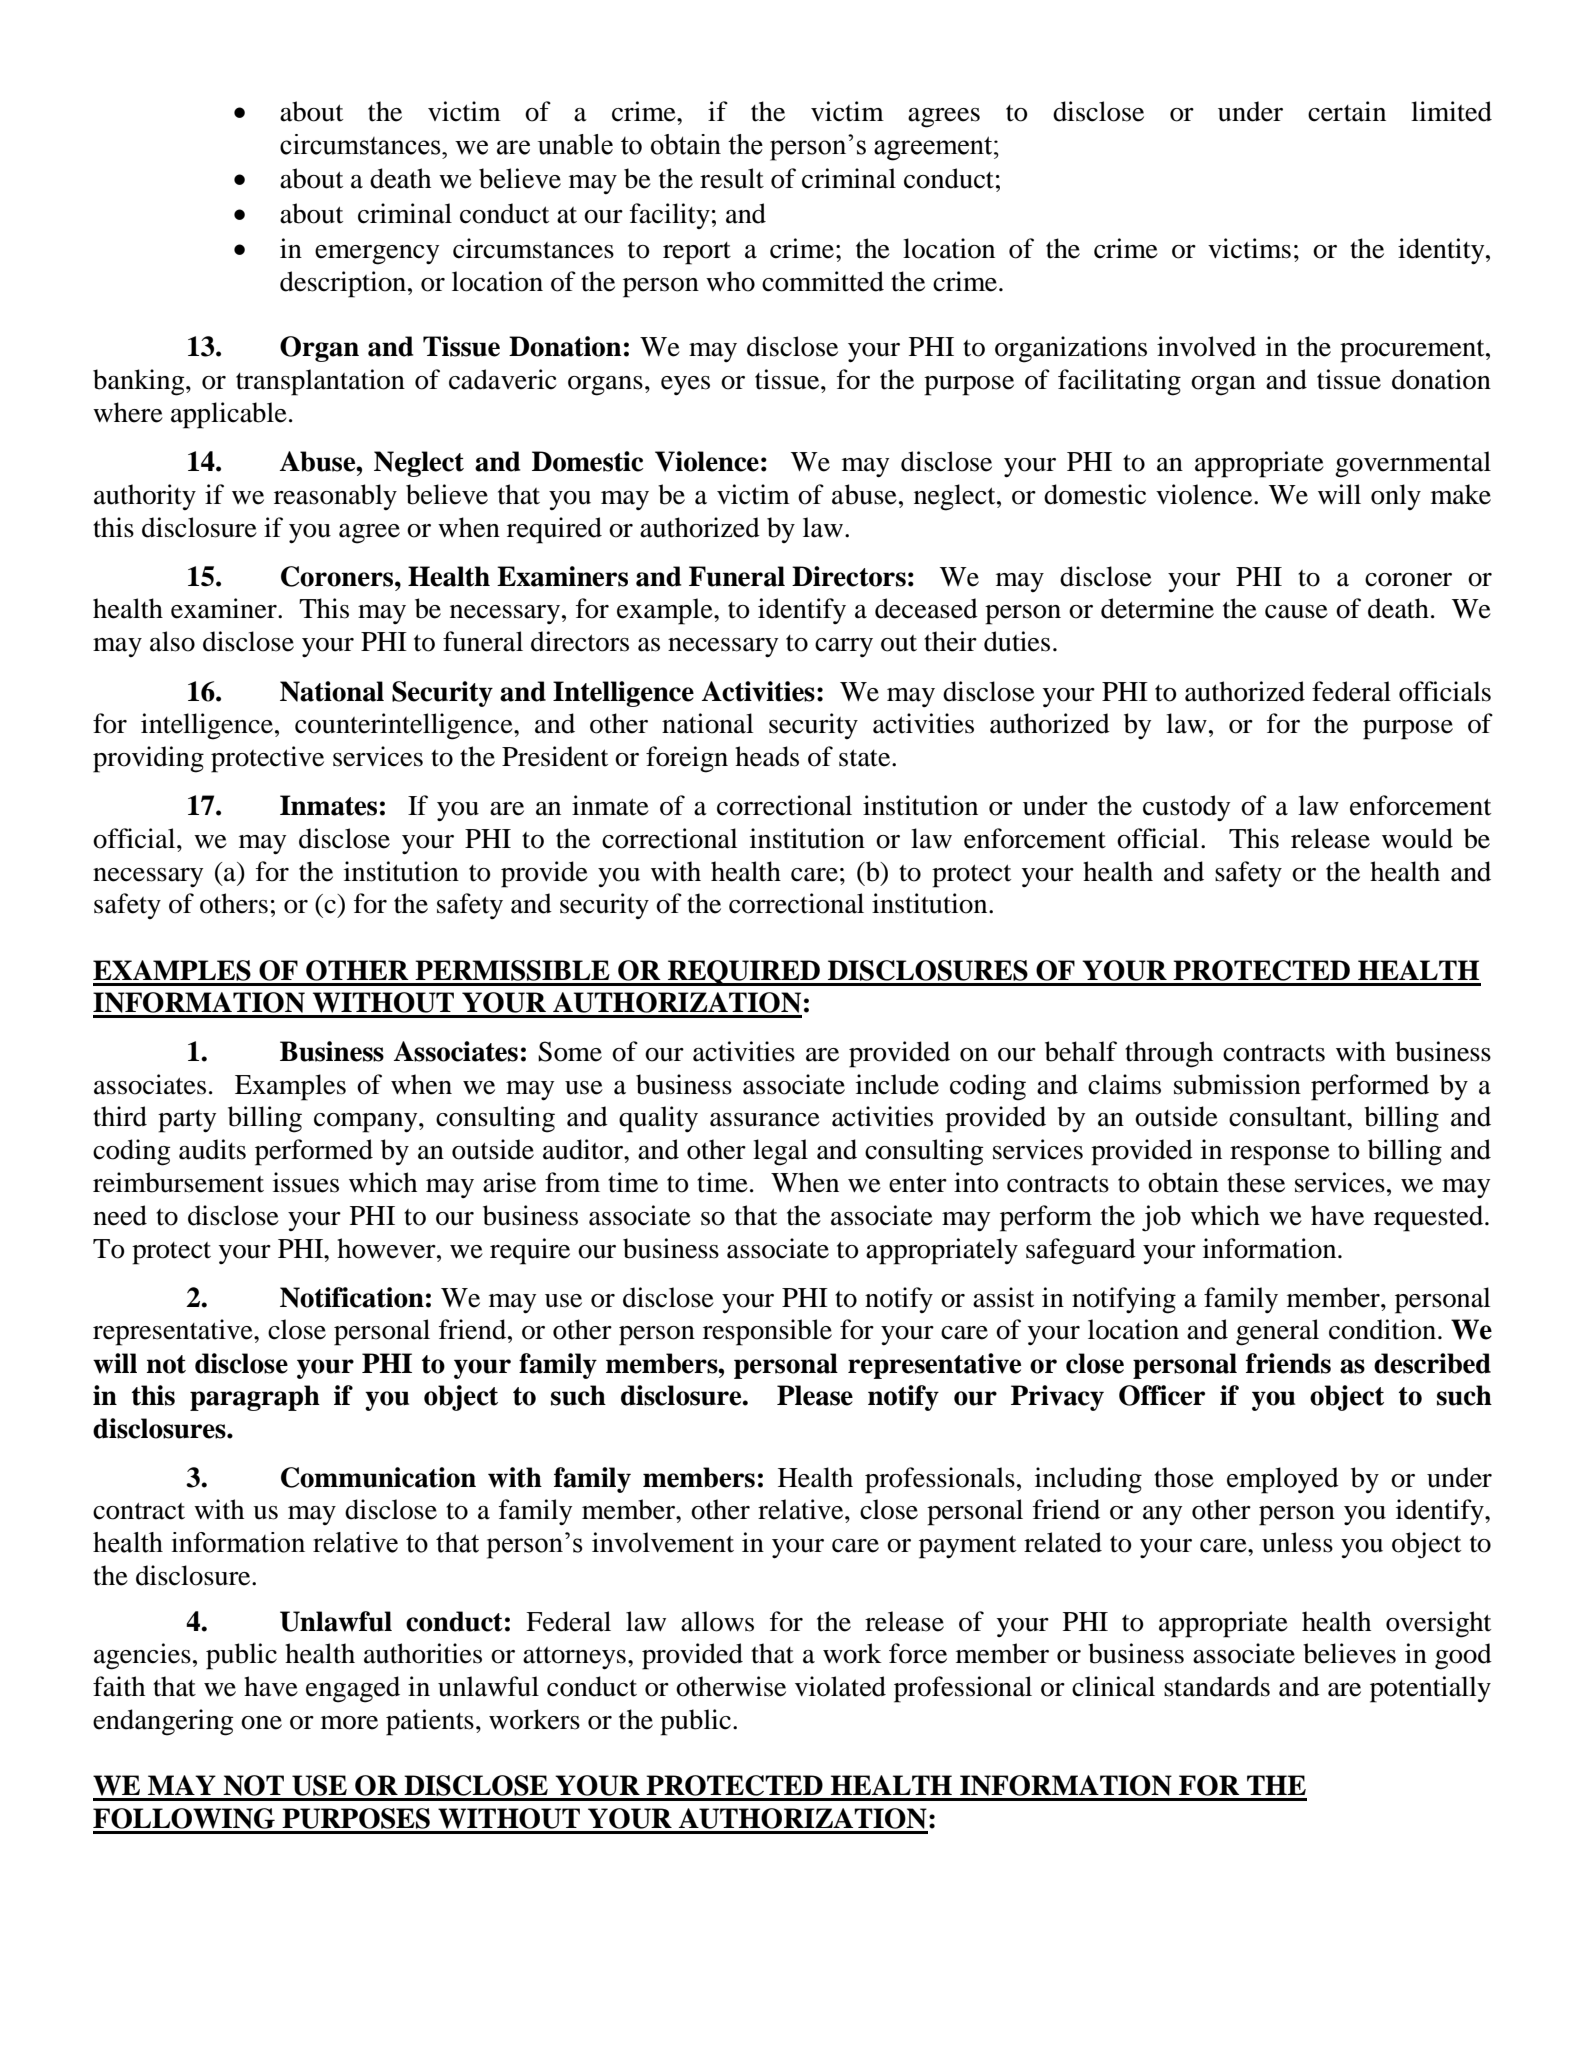 This image has height=2051, width=1585. I want to click on result, so click(732, 178).
